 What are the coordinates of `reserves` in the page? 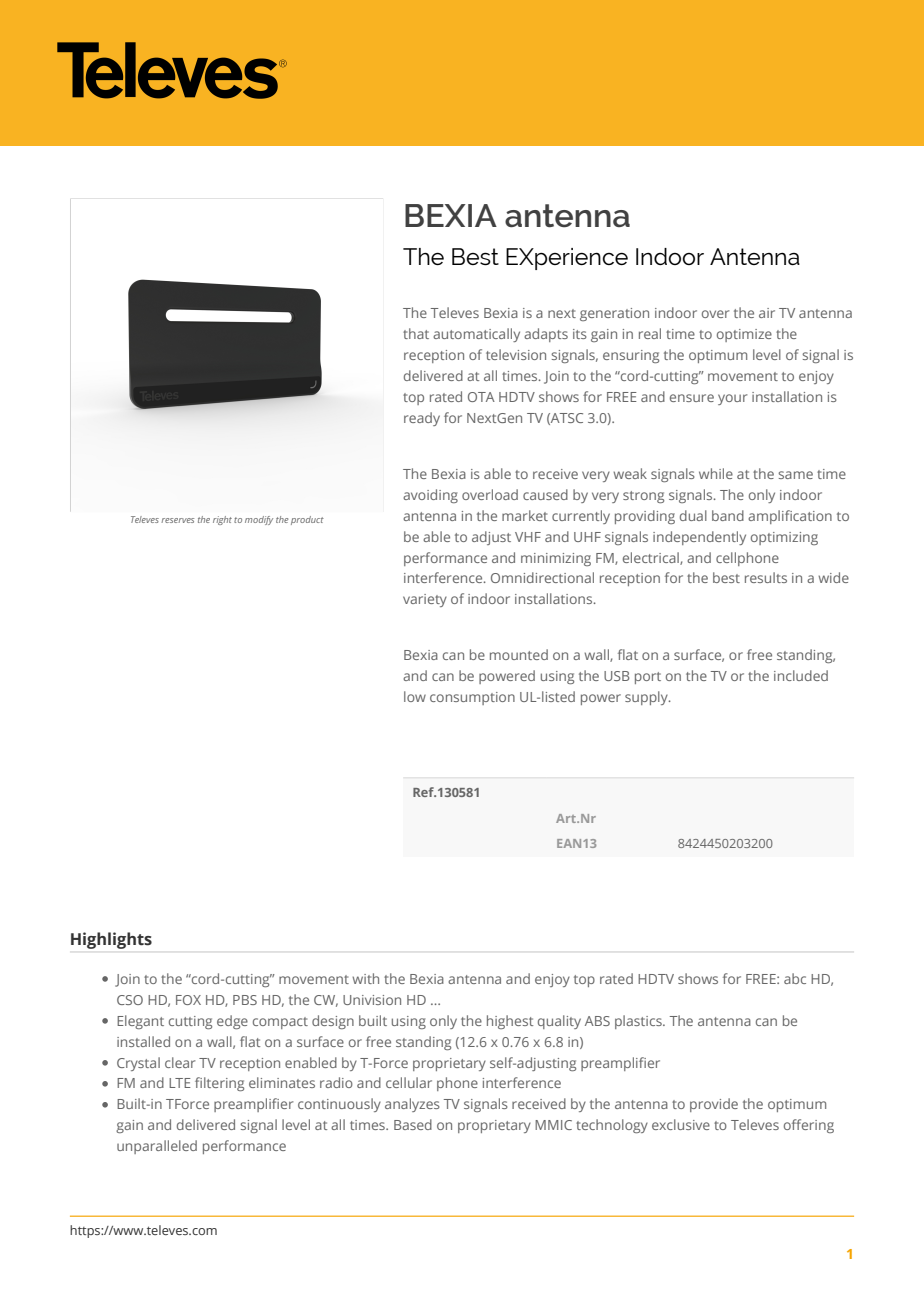 It's located at (177, 520).
